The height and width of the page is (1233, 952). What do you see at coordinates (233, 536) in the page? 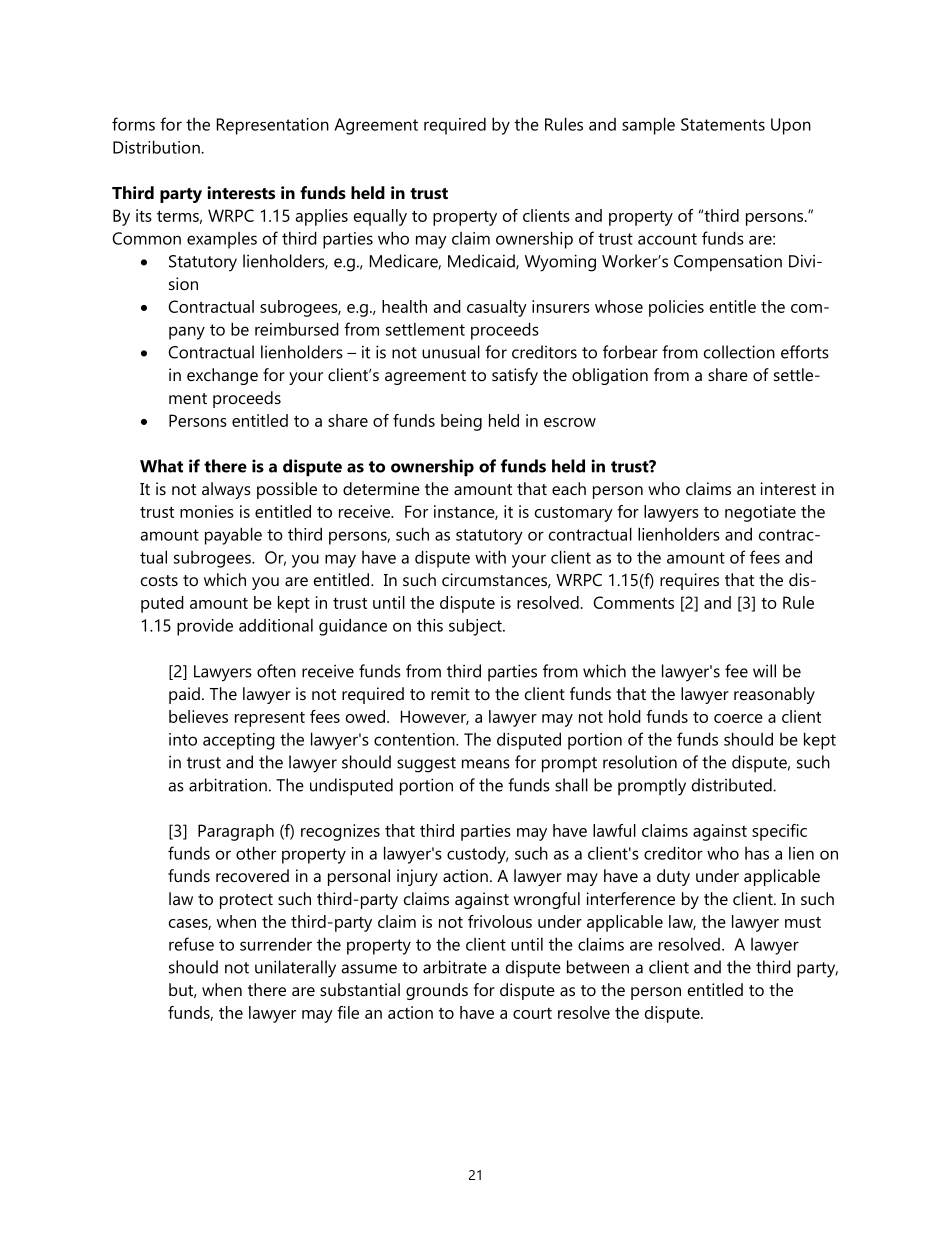
I see `payable` at bounding box center [233, 536].
